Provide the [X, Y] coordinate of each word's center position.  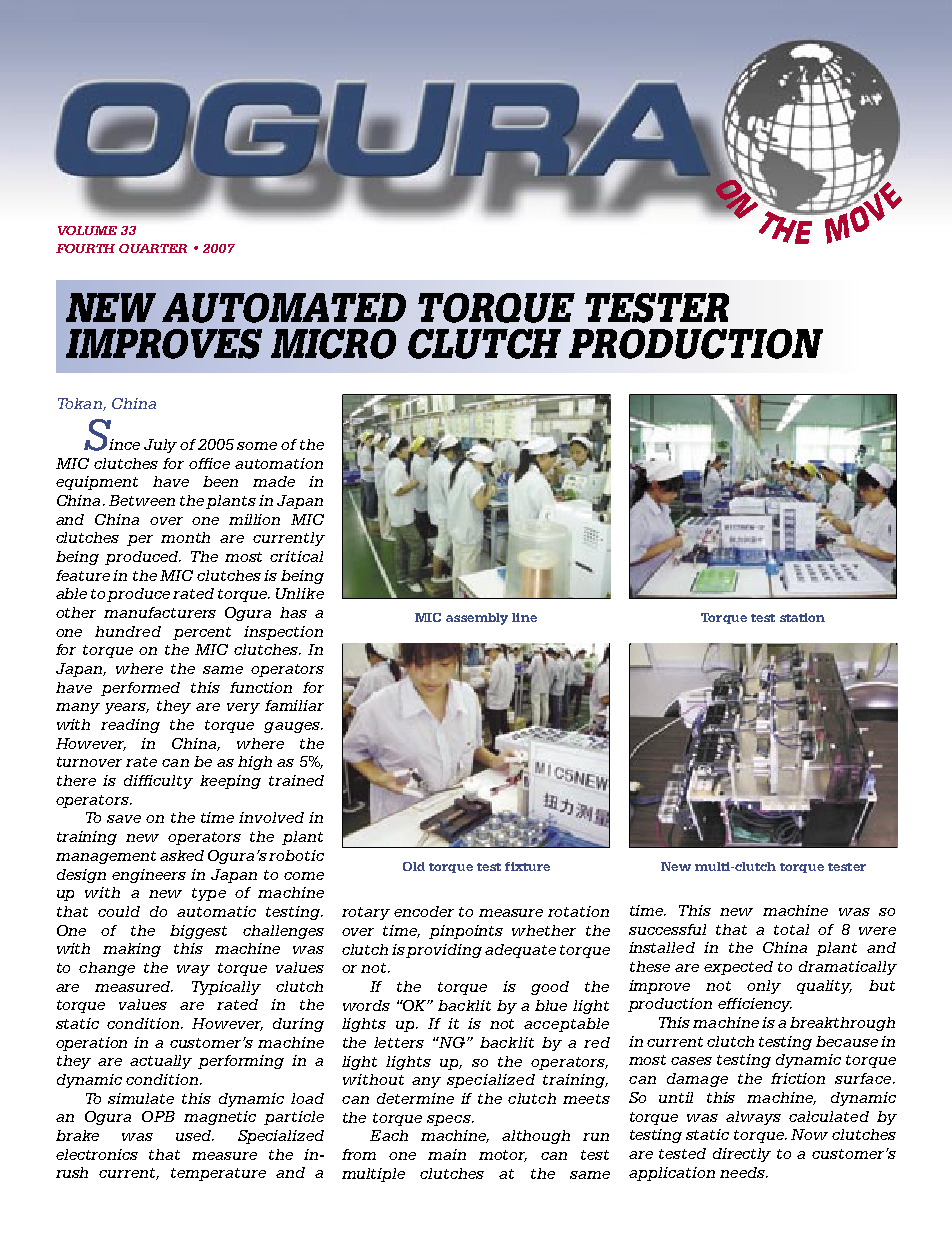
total [791, 929]
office [209, 463]
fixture [527, 866]
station [802, 617]
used [195, 1135]
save [124, 819]
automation [279, 463]
